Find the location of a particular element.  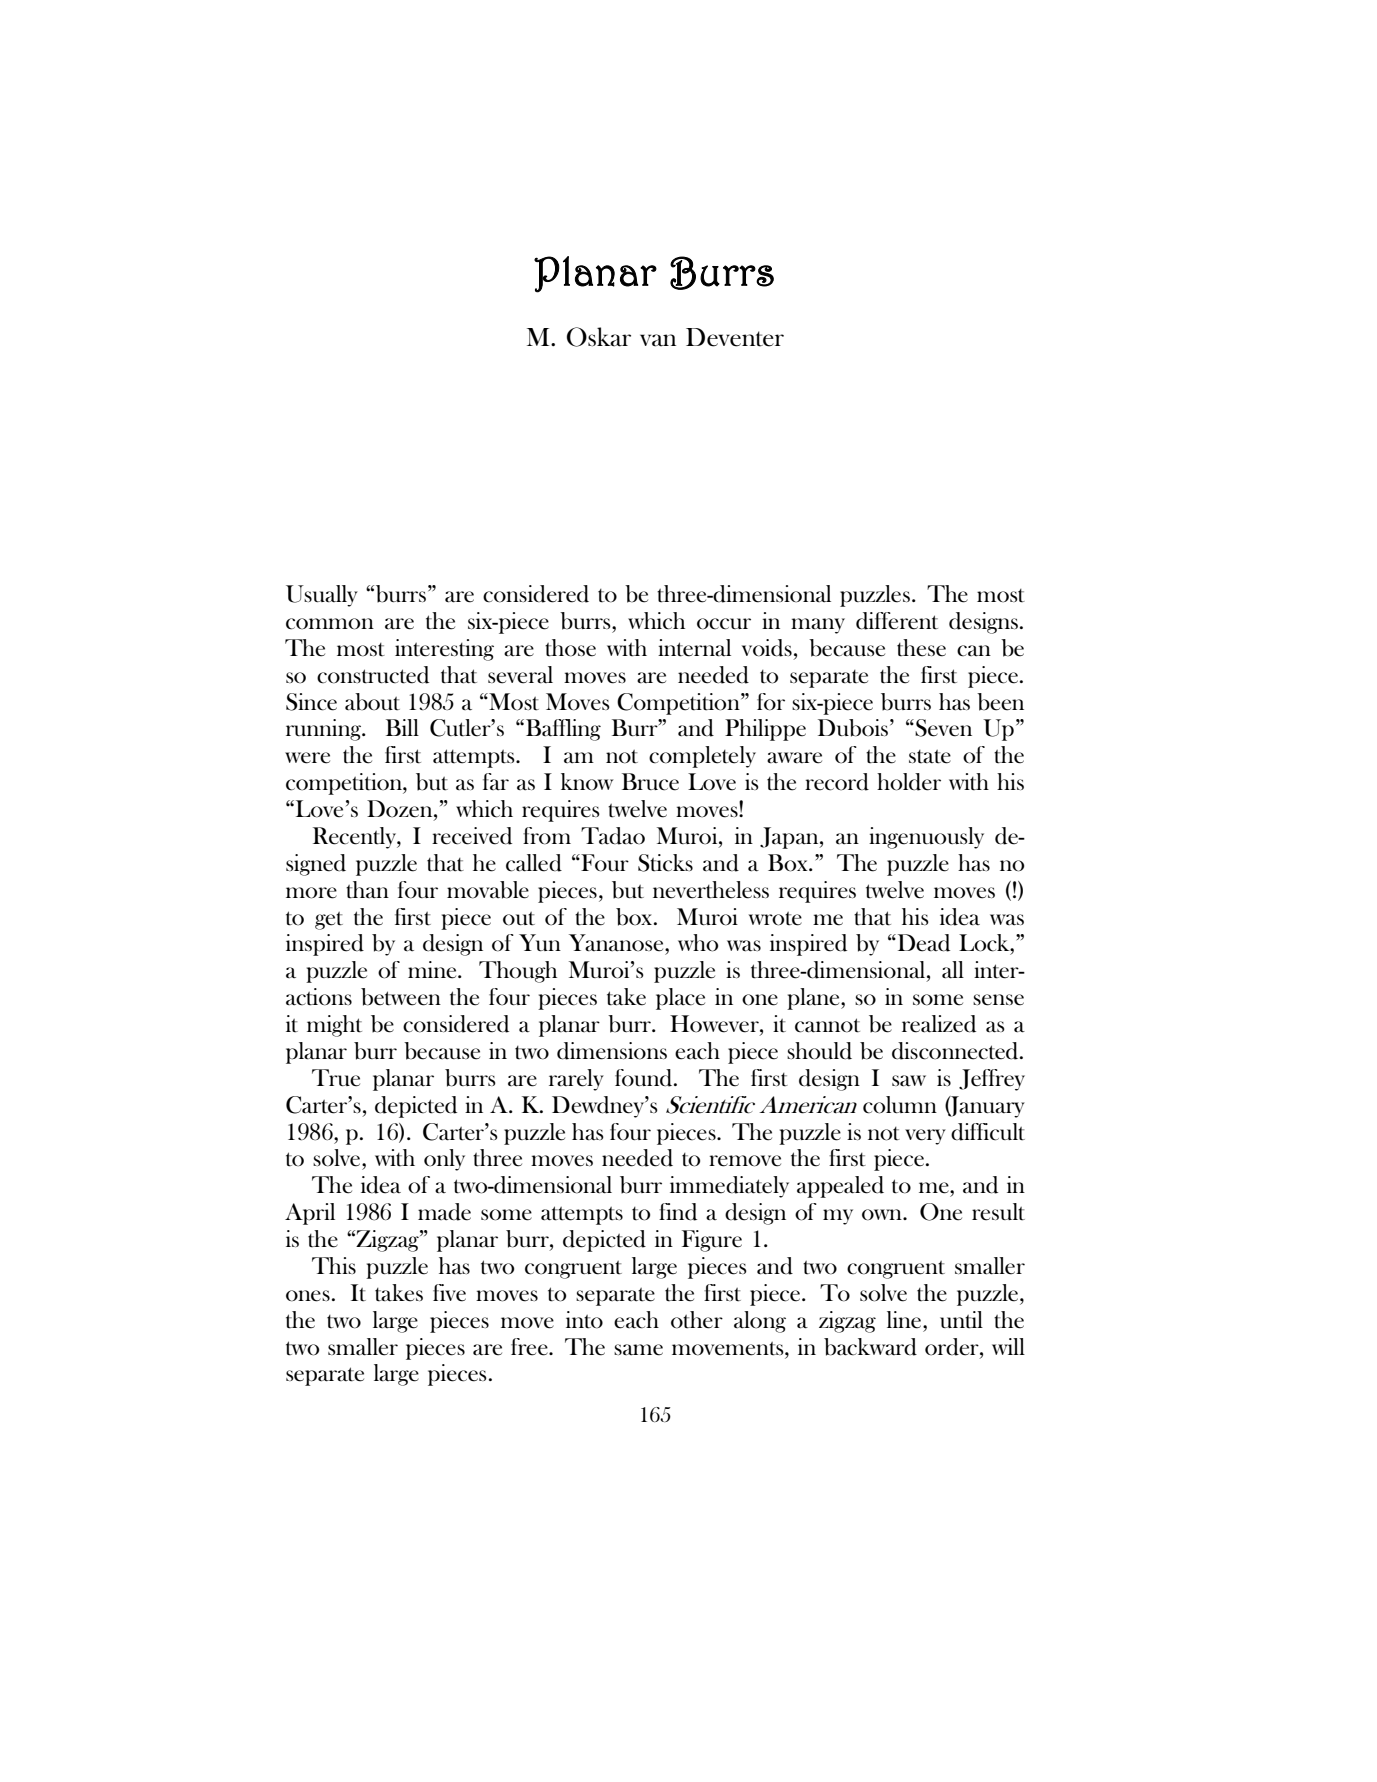

other is located at coordinates (697, 1320).
